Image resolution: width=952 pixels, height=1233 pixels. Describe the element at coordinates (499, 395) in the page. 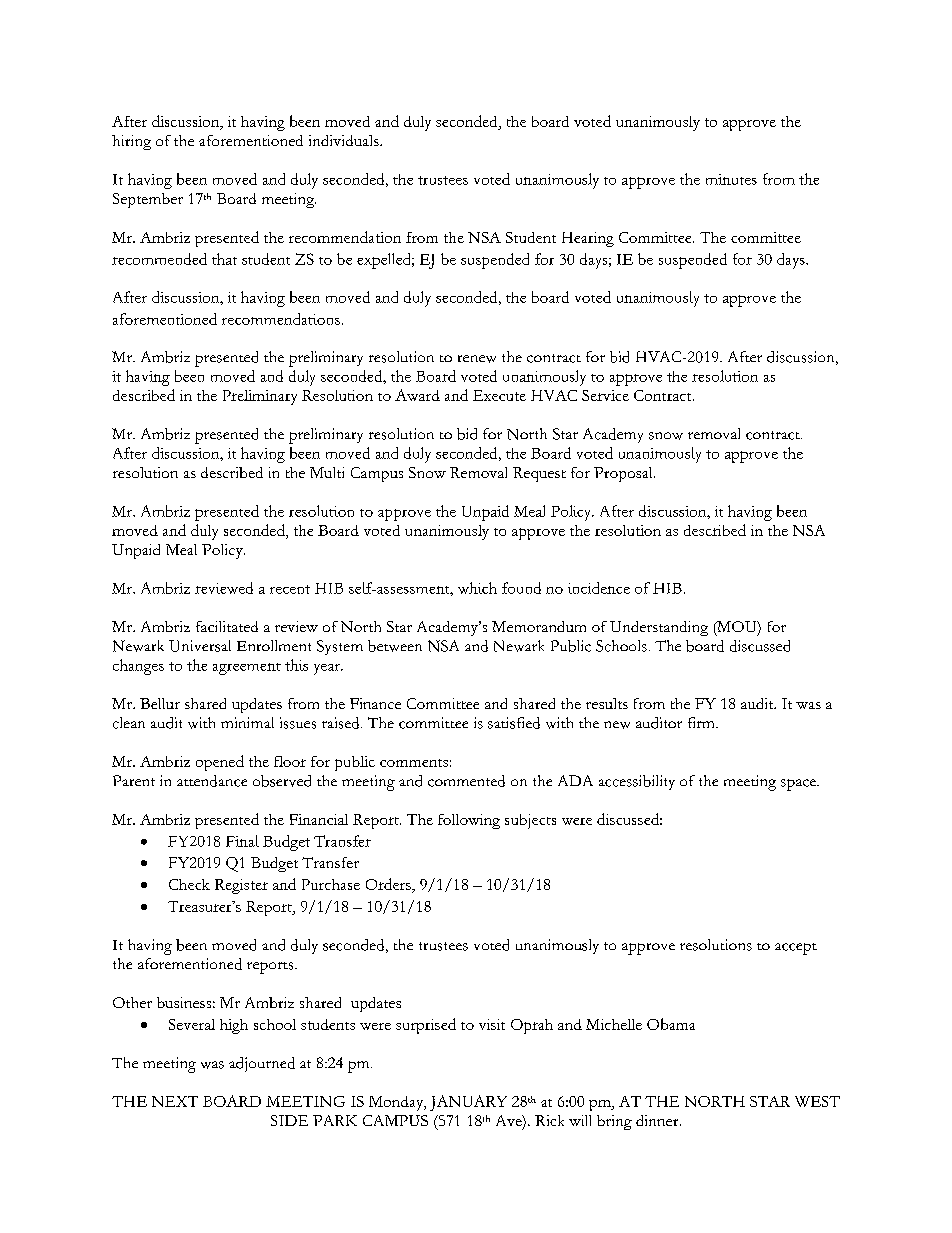

I see `Execute` at that location.
